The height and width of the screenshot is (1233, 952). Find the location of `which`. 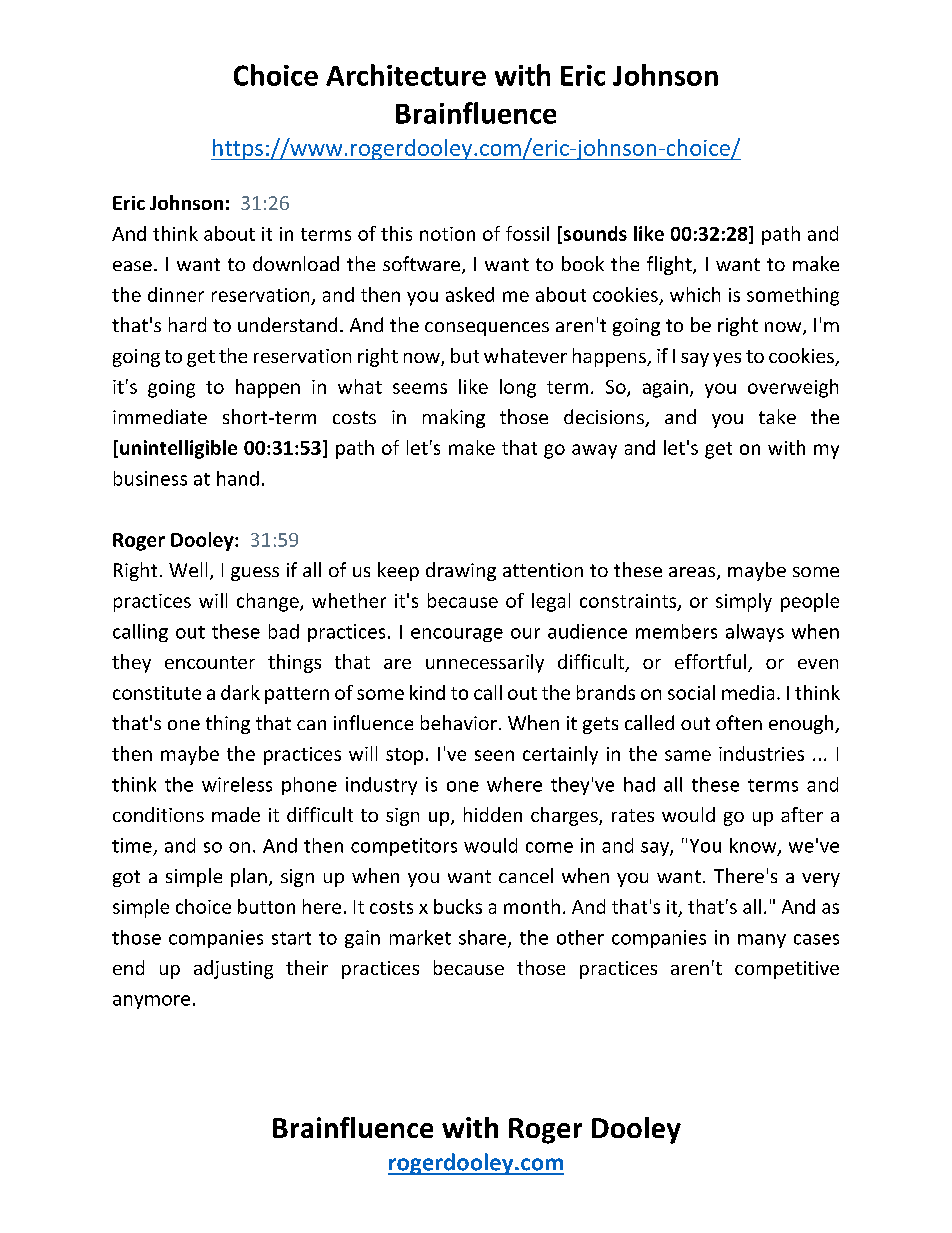

which is located at coordinates (695, 294).
